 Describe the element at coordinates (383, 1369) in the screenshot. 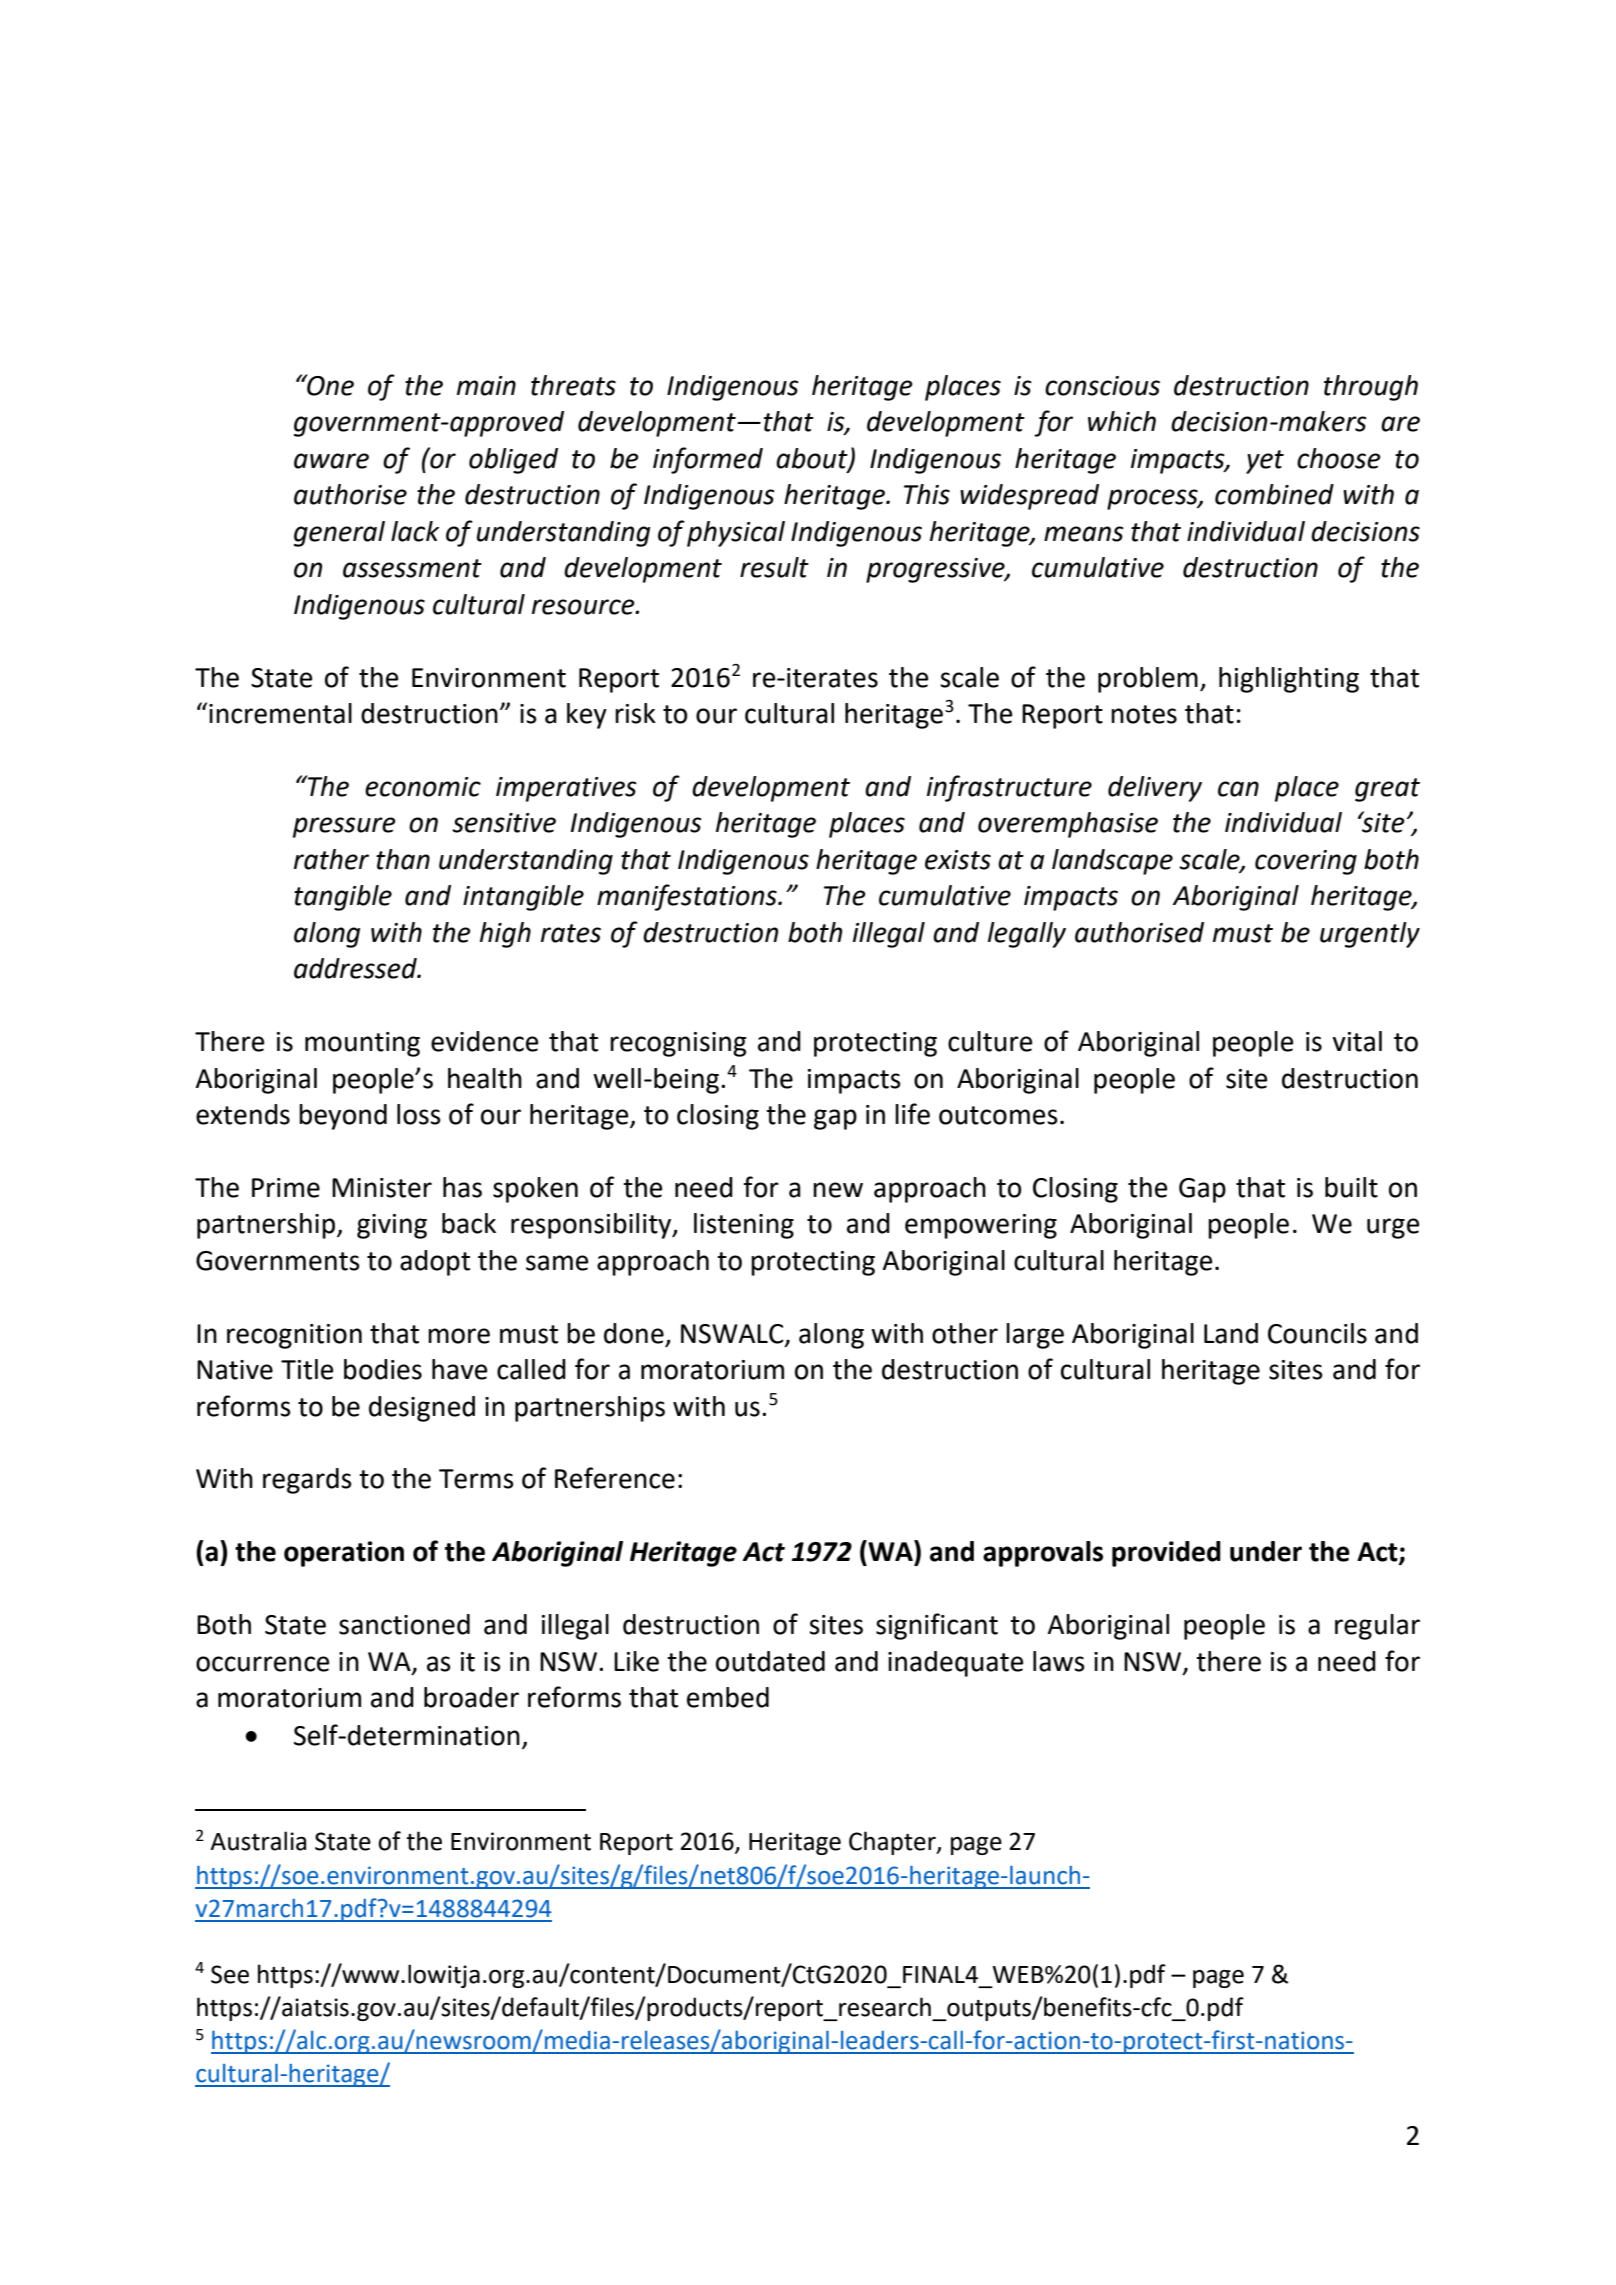

I see `bodies` at that location.
